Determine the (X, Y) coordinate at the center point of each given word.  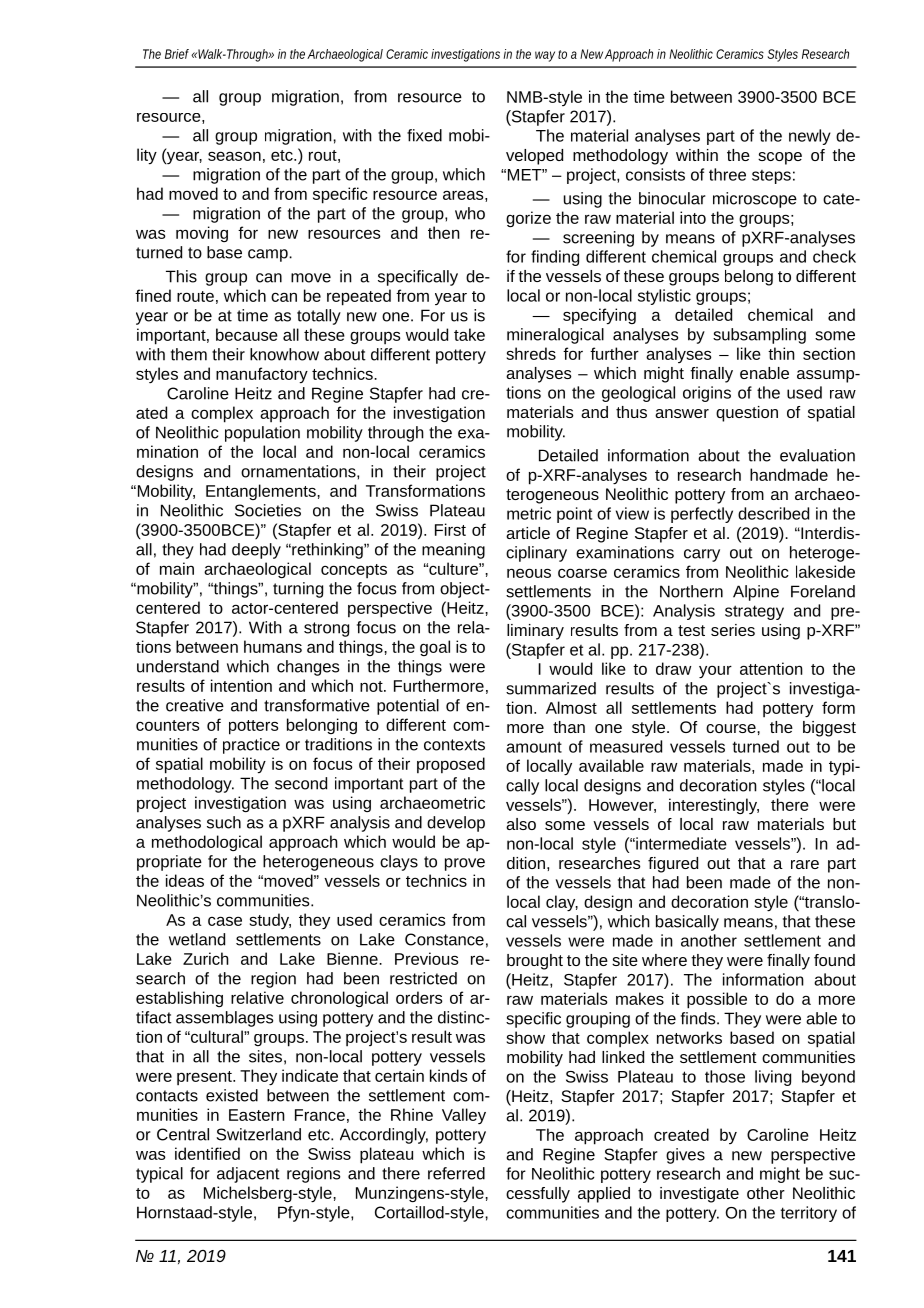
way (545, 56)
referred (456, 1173)
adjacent (248, 1175)
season (234, 156)
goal (435, 648)
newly (810, 137)
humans (273, 646)
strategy (754, 612)
